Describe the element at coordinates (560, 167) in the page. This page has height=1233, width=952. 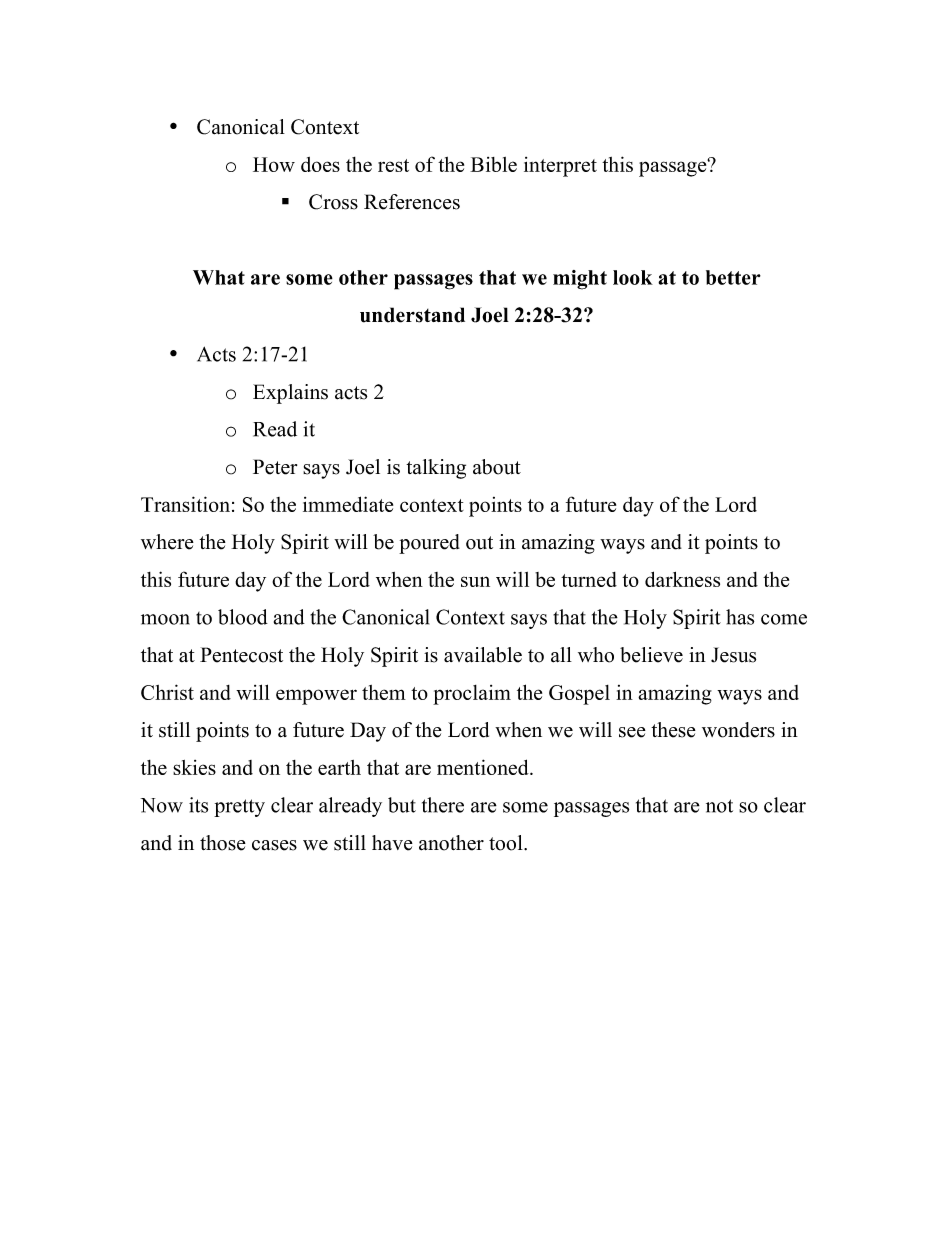
I see `interpret` at that location.
